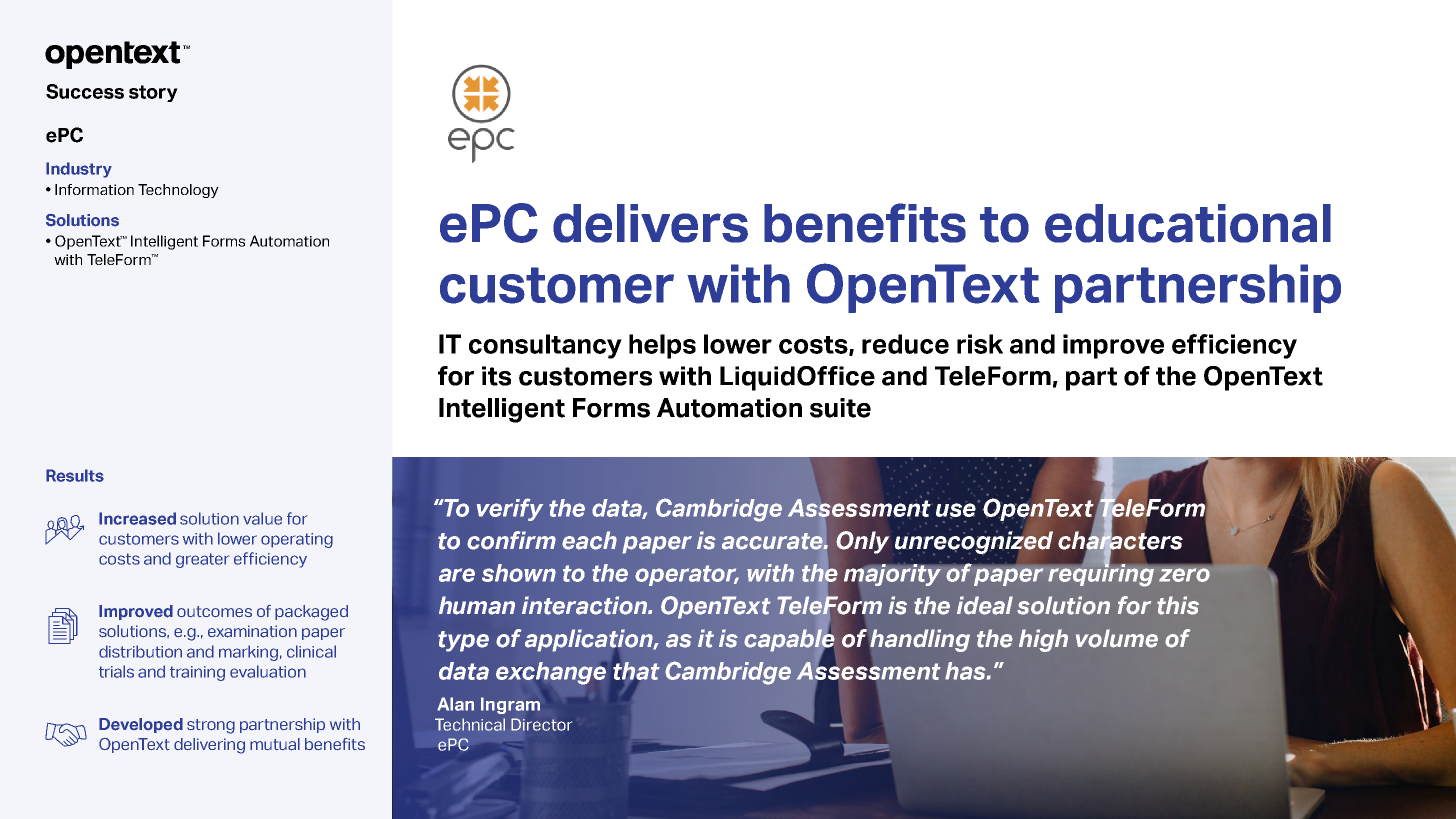 The height and width of the screenshot is (819, 1456). I want to click on story, so click(153, 93).
